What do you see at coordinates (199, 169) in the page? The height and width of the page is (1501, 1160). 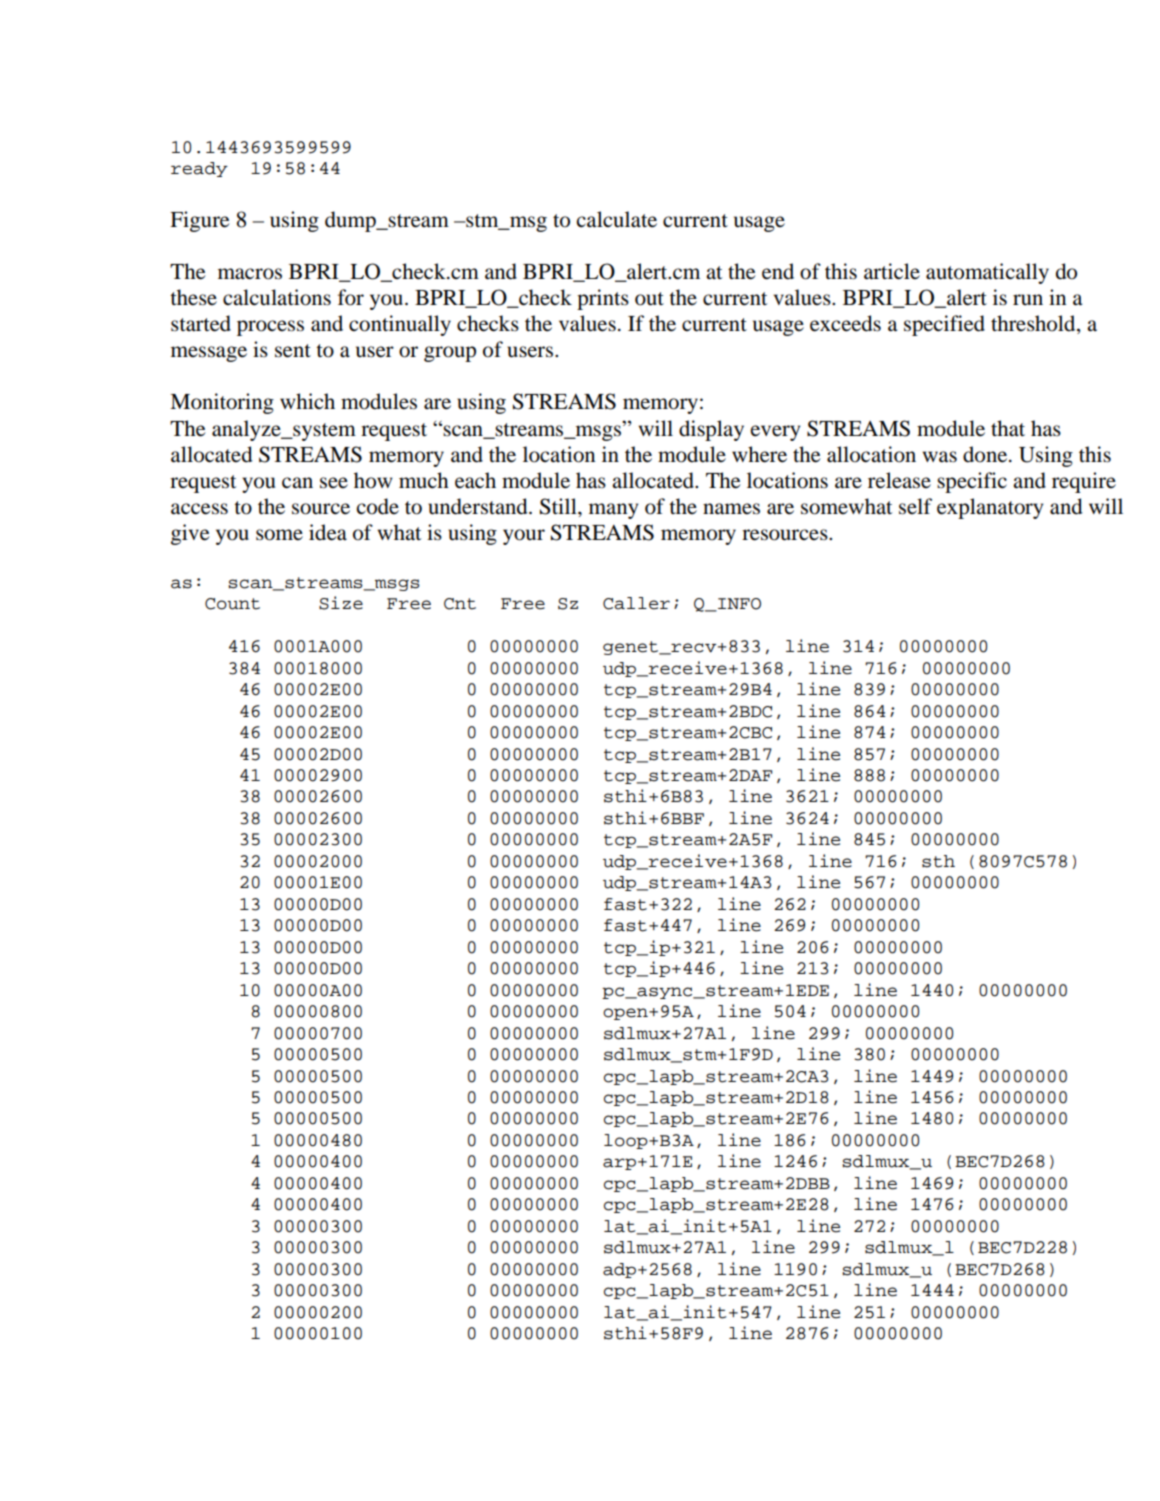 I see `ready` at bounding box center [199, 169].
